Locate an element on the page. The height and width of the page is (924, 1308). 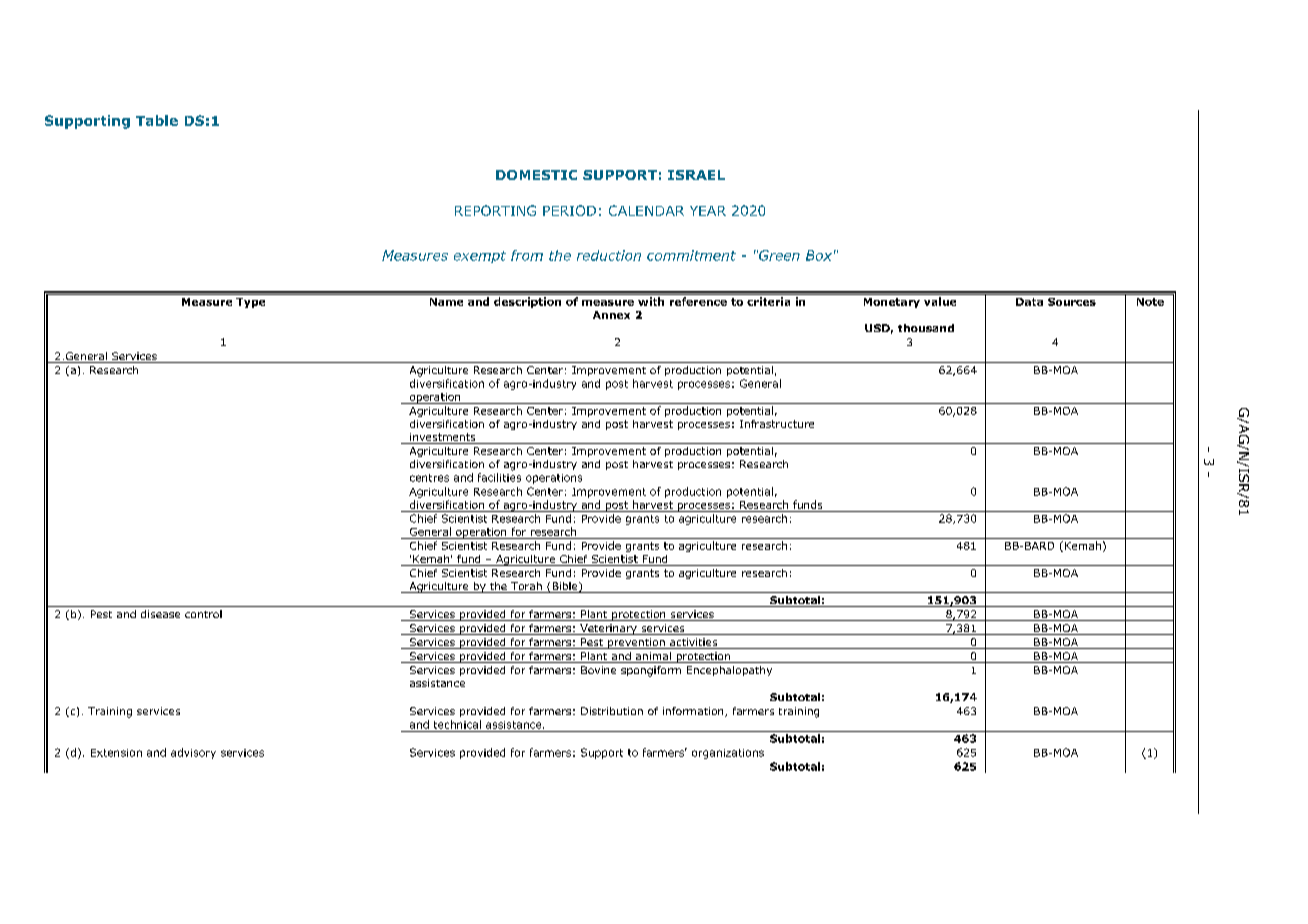
investments is located at coordinates (443, 438).
